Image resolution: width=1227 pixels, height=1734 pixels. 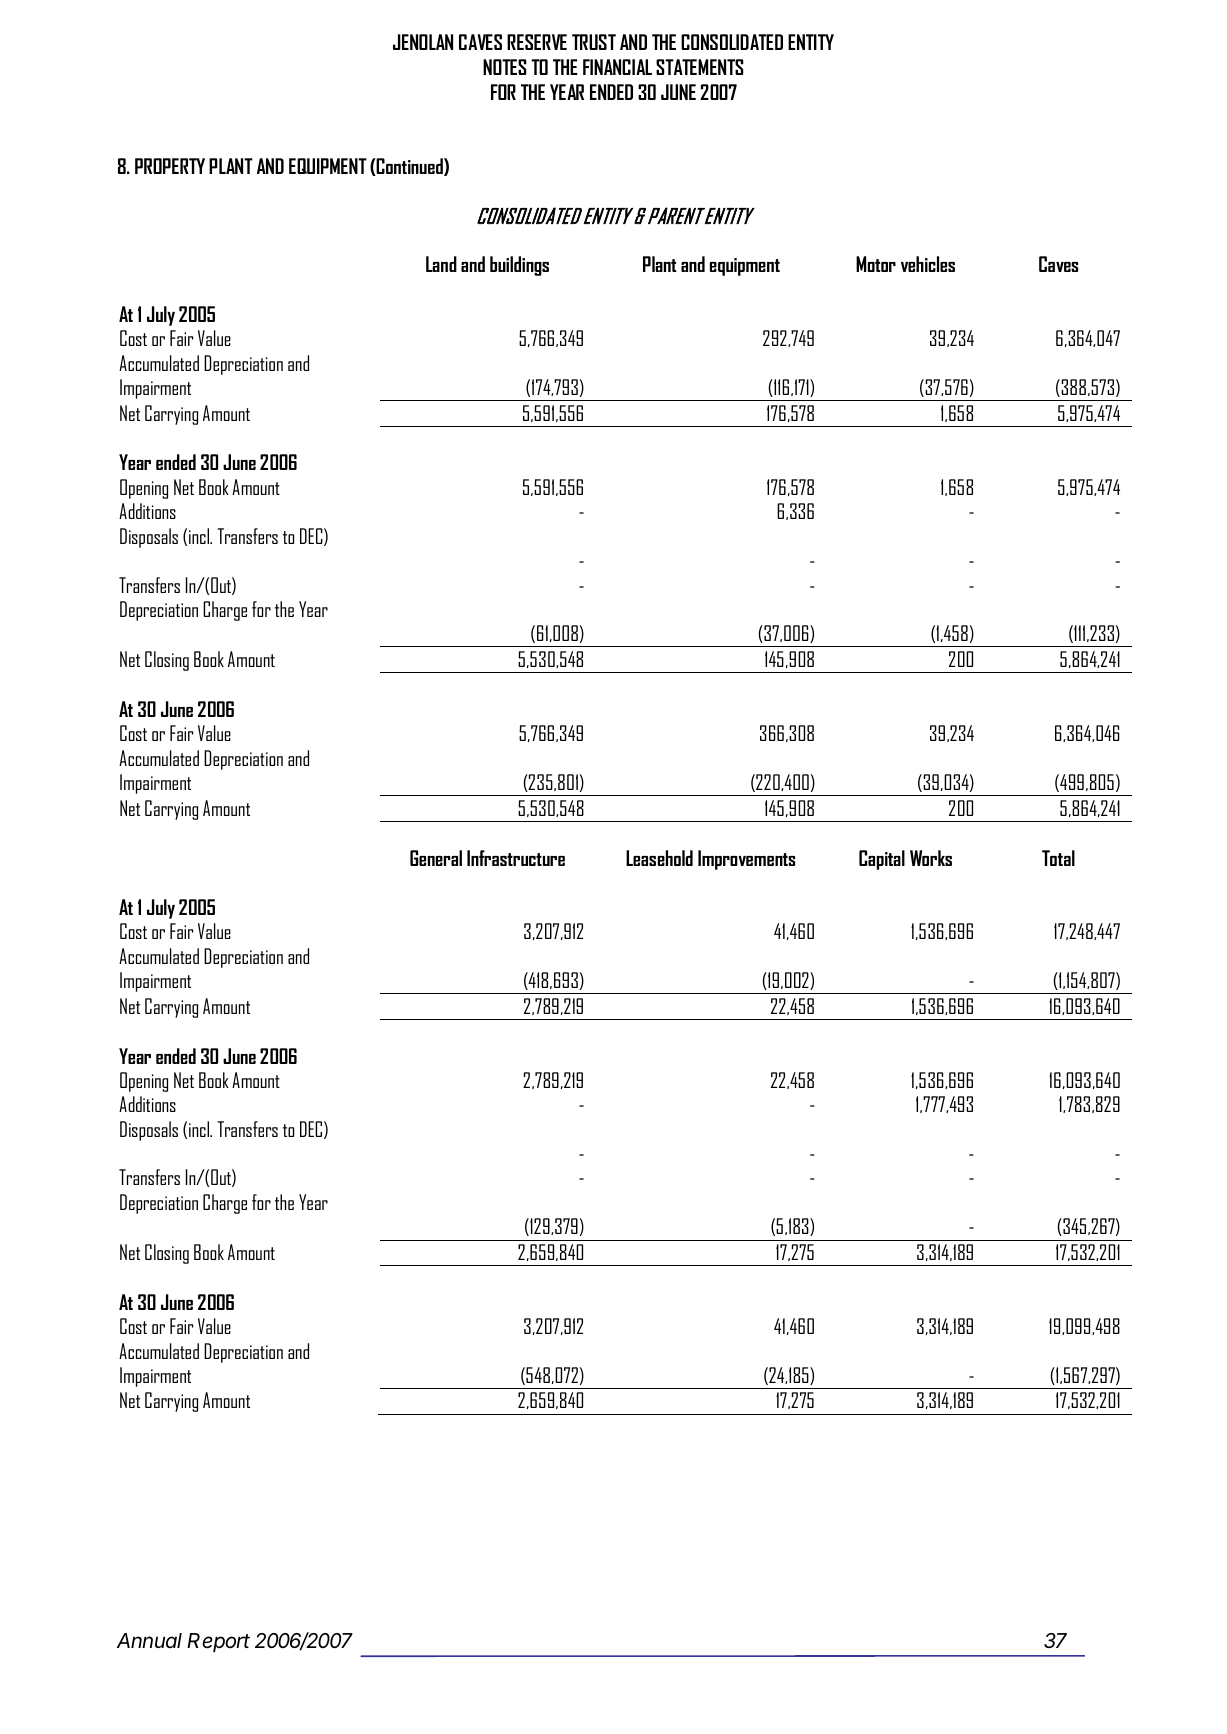 I want to click on Infrastructure, so click(x=516, y=858).
